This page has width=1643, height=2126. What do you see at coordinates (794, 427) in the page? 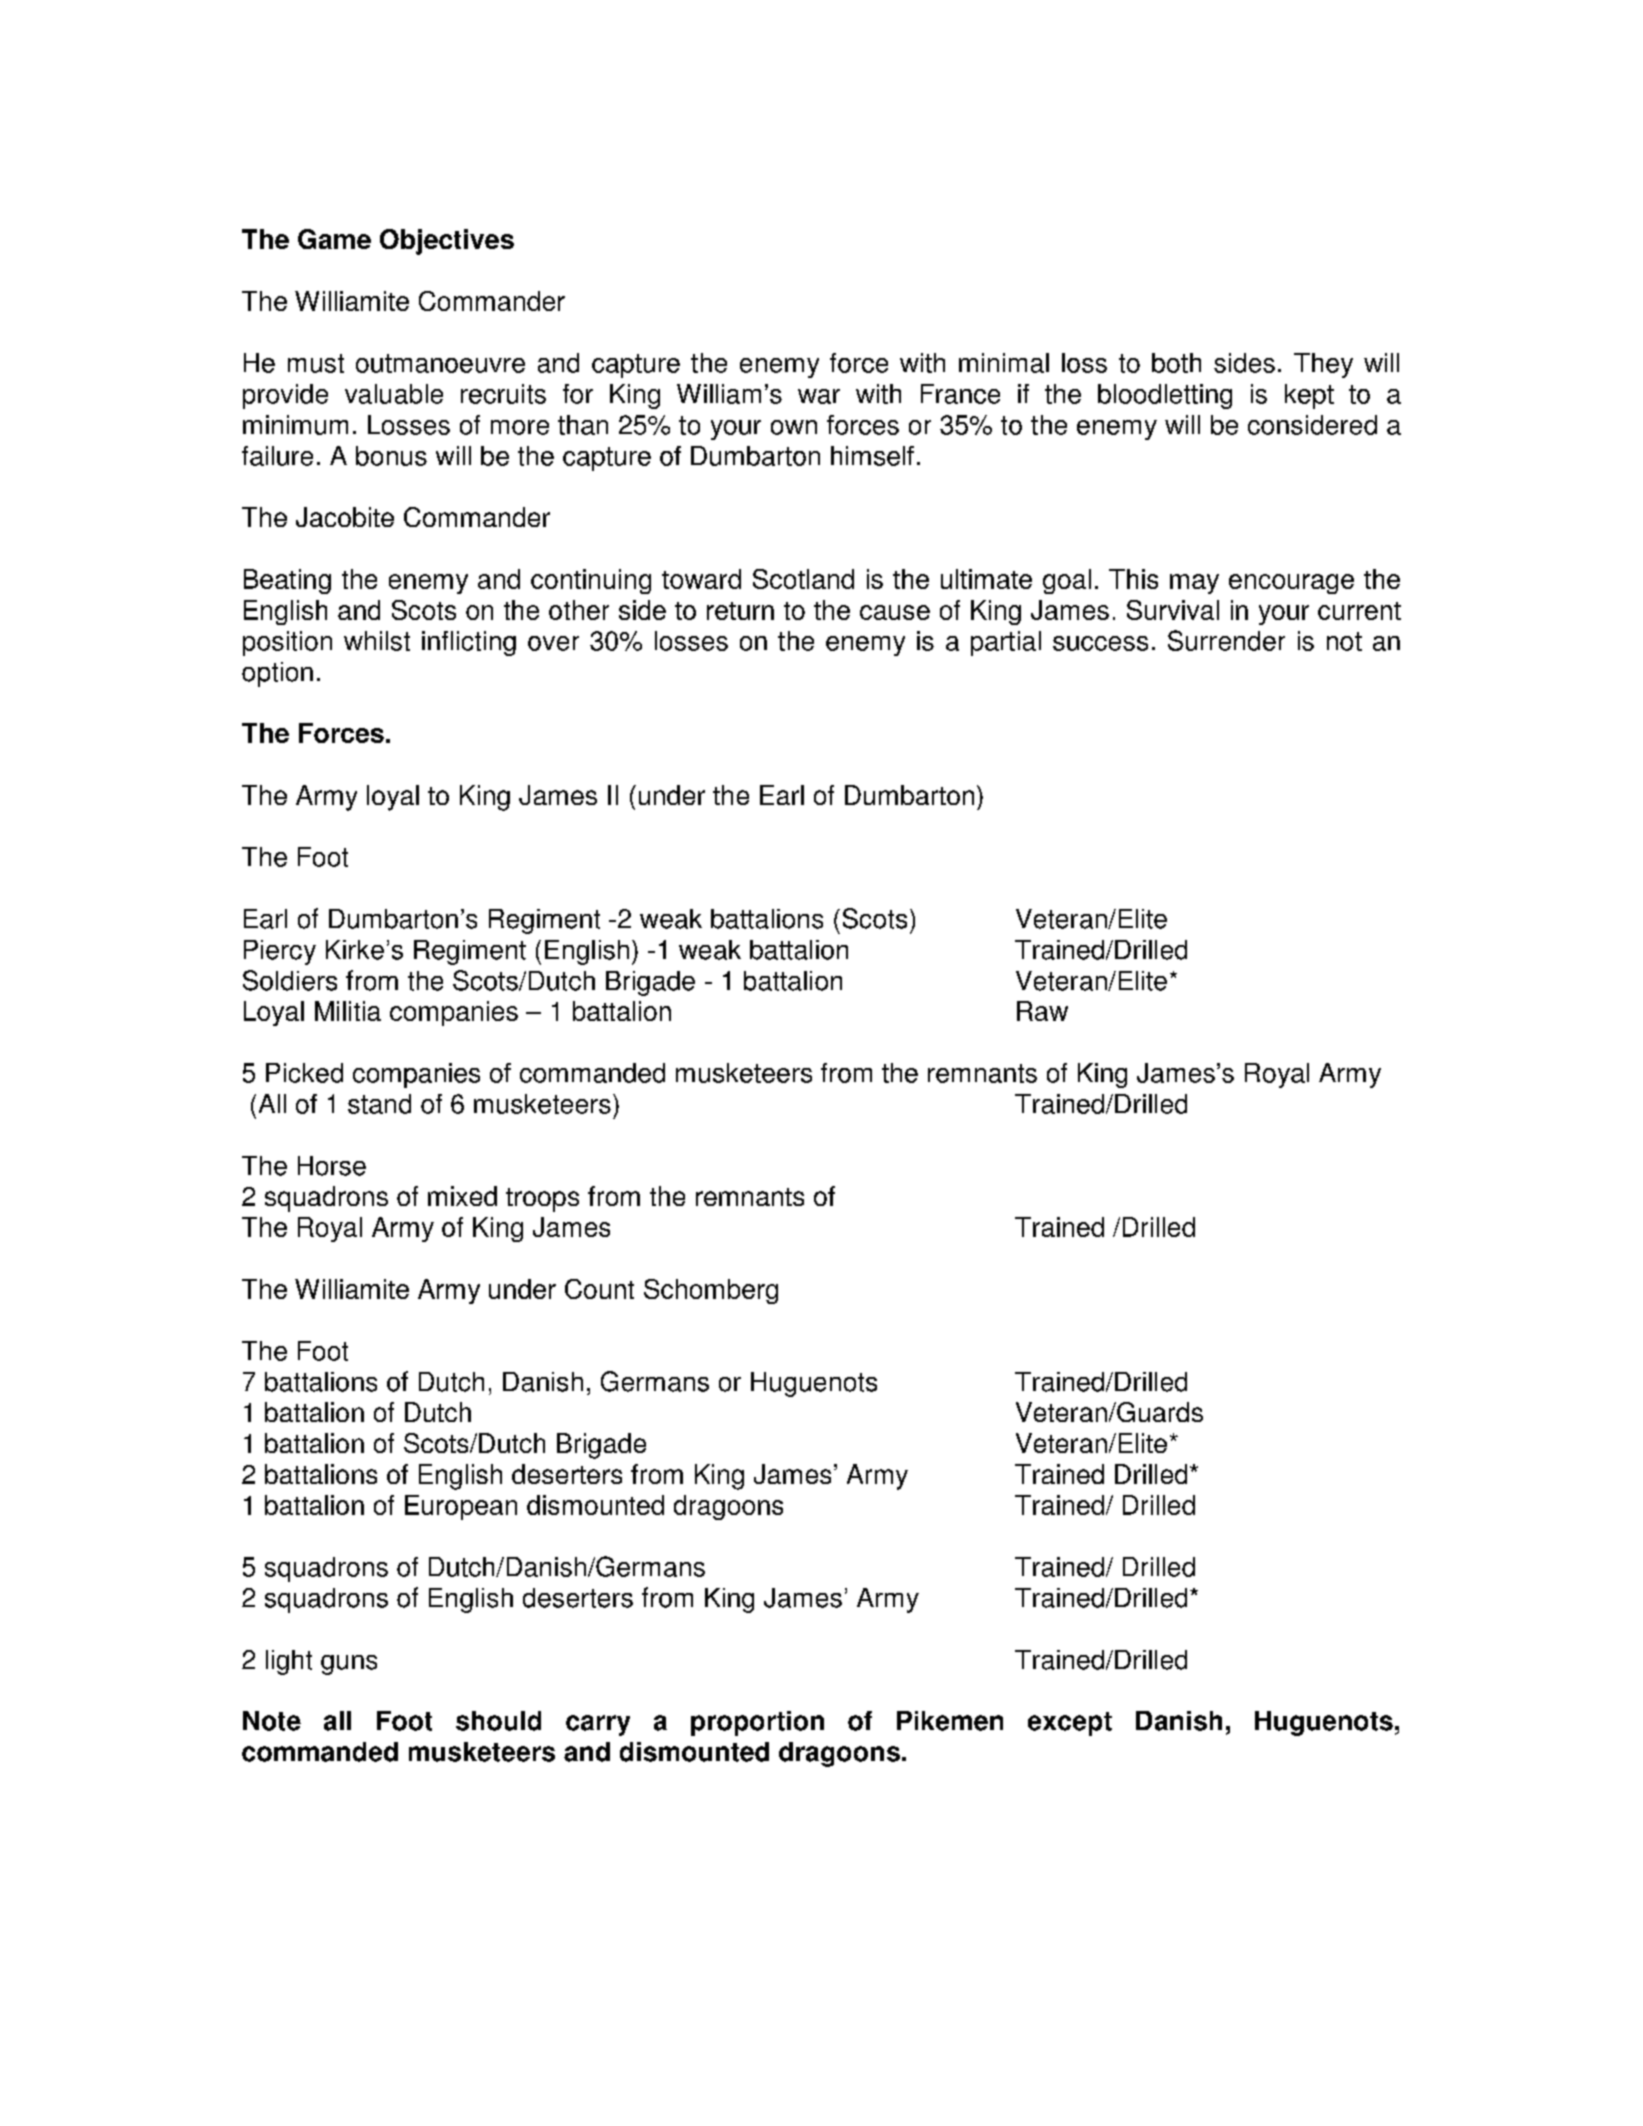
I see `own` at bounding box center [794, 427].
